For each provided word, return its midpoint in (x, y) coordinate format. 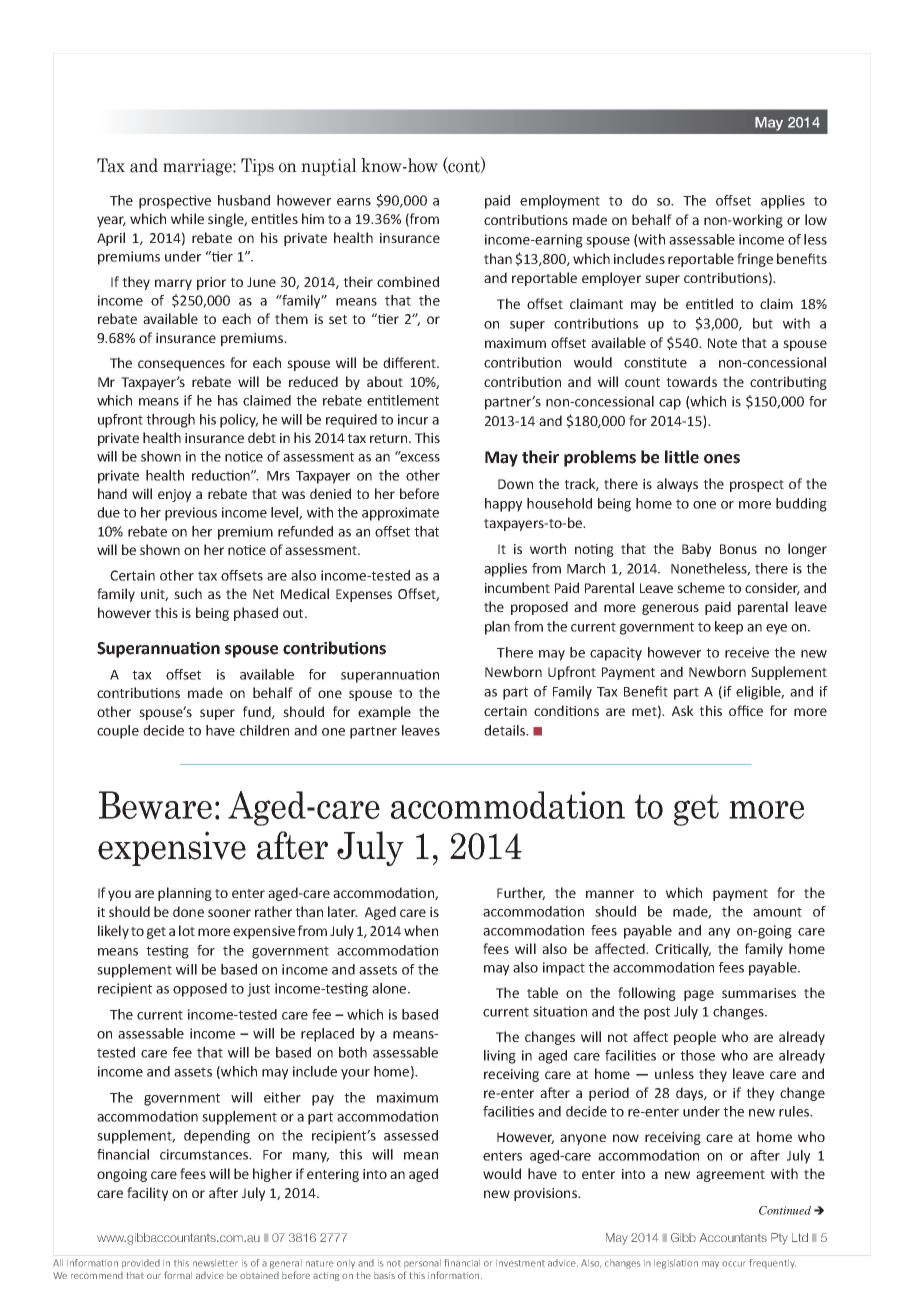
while (187, 218)
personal (422, 1263)
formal (178, 1275)
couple (118, 732)
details (505, 730)
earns (354, 202)
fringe (755, 260)
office (746, 710)
